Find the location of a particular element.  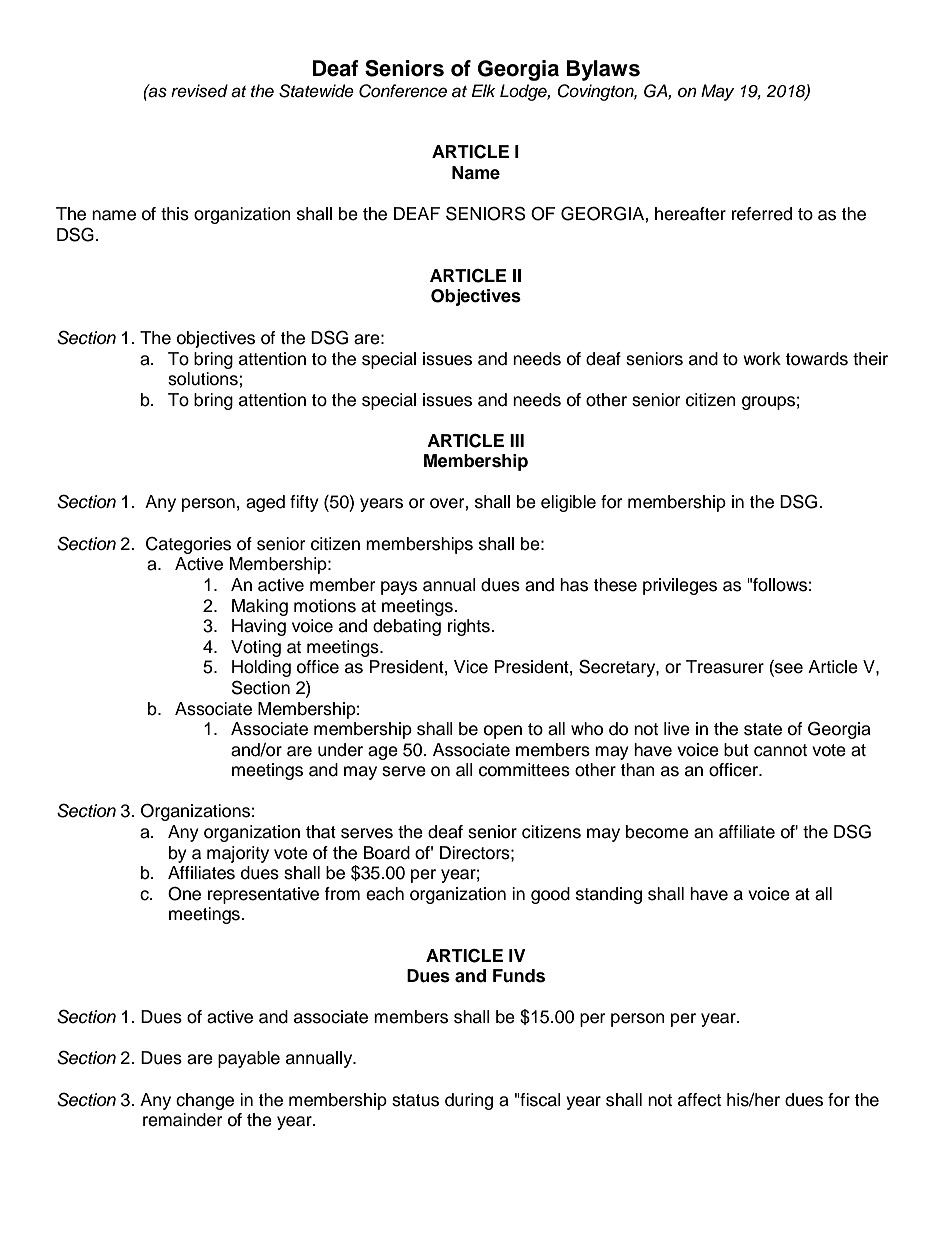

good is located at coordinates (550, 895).
